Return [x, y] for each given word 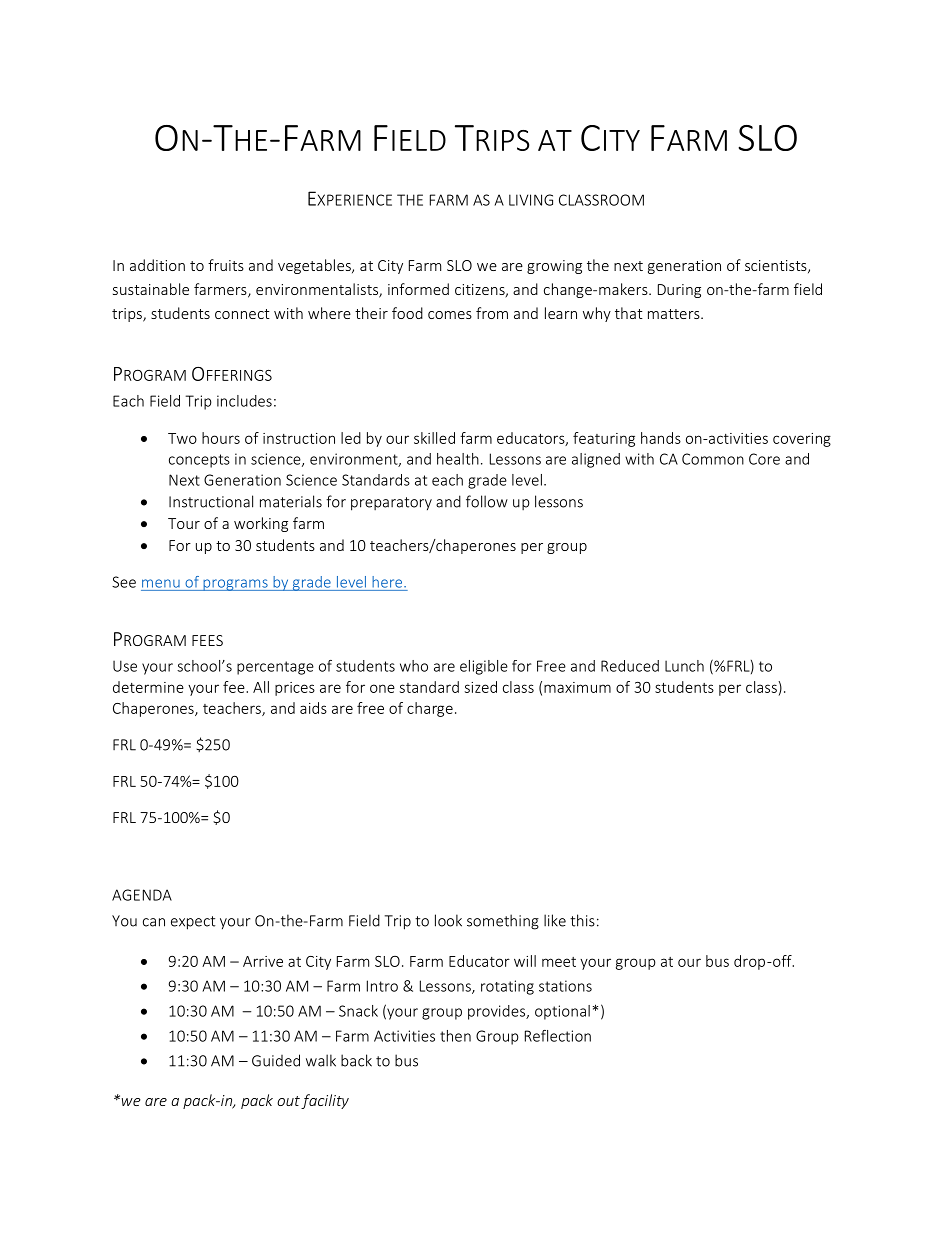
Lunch [684, 666]
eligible [484, 667]
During [679, 291]
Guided [276, 1060]
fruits [226, 265]
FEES [207, 640]
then [455, 1036]
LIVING [531, 200]
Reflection [558, 1036]
